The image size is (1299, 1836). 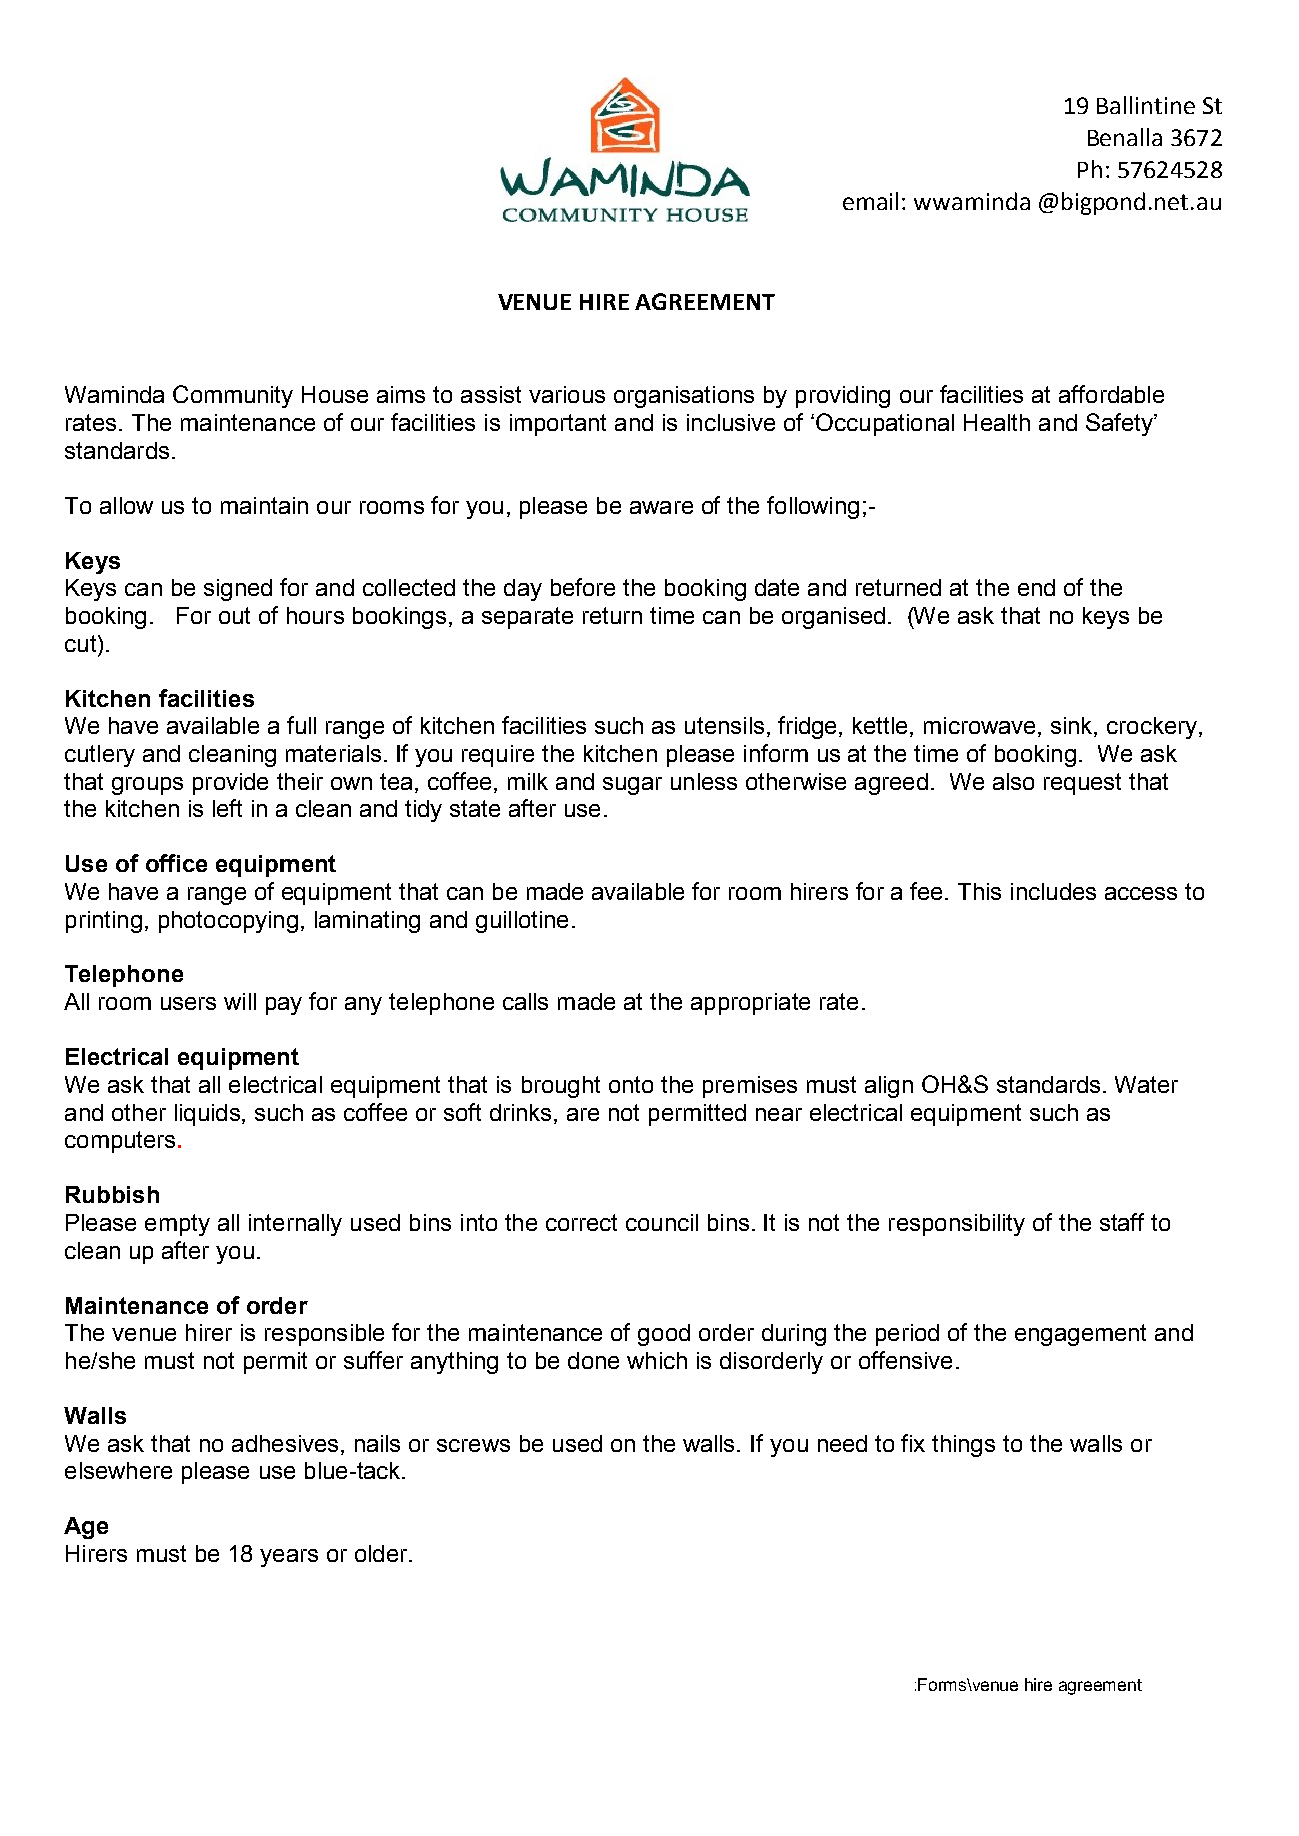 I want to click on screws, so click(x=473, y=1445).
